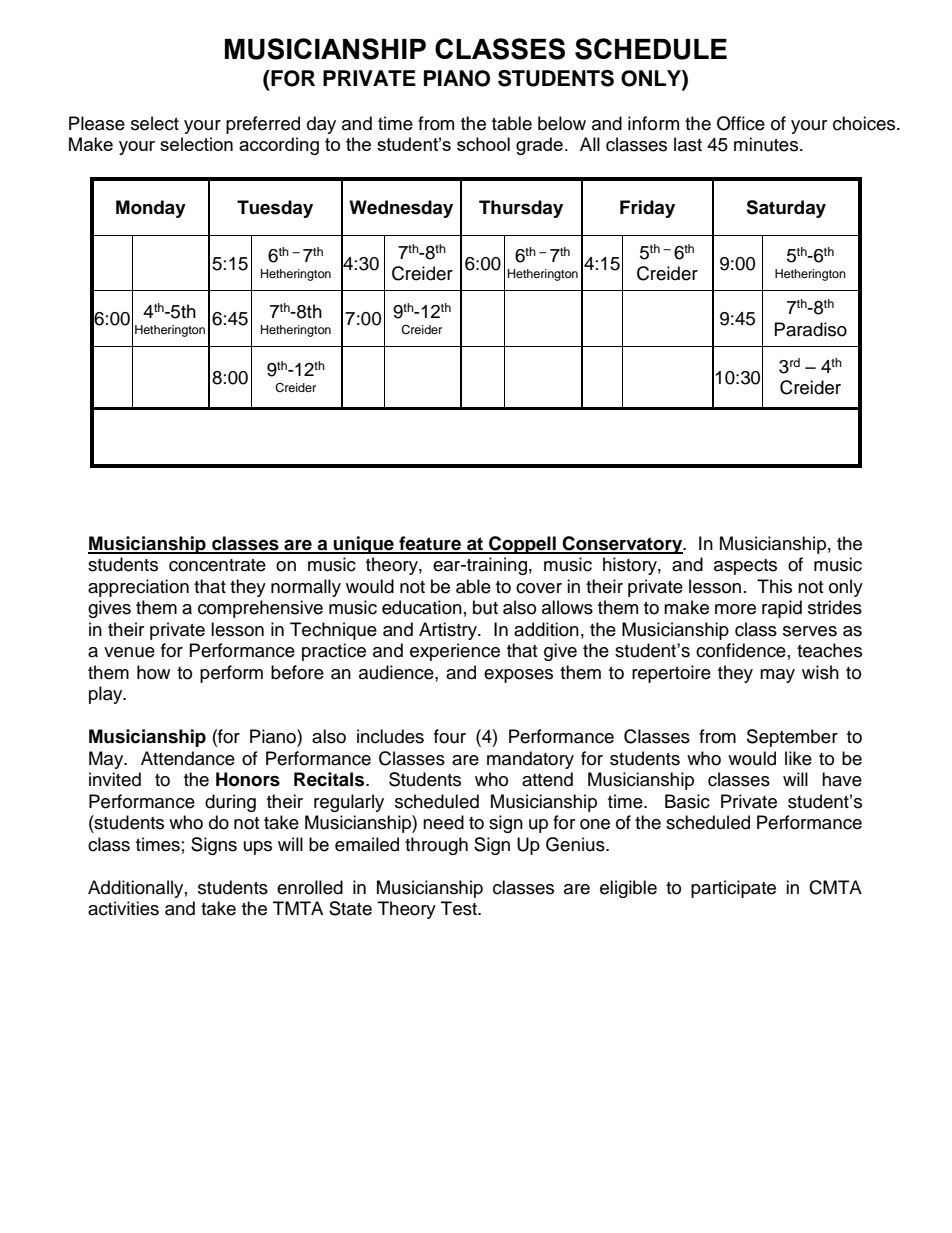 Image resolution: width=952 pixels, height=1233 pixels. I want to click on Coppell, so click(522, 545).
